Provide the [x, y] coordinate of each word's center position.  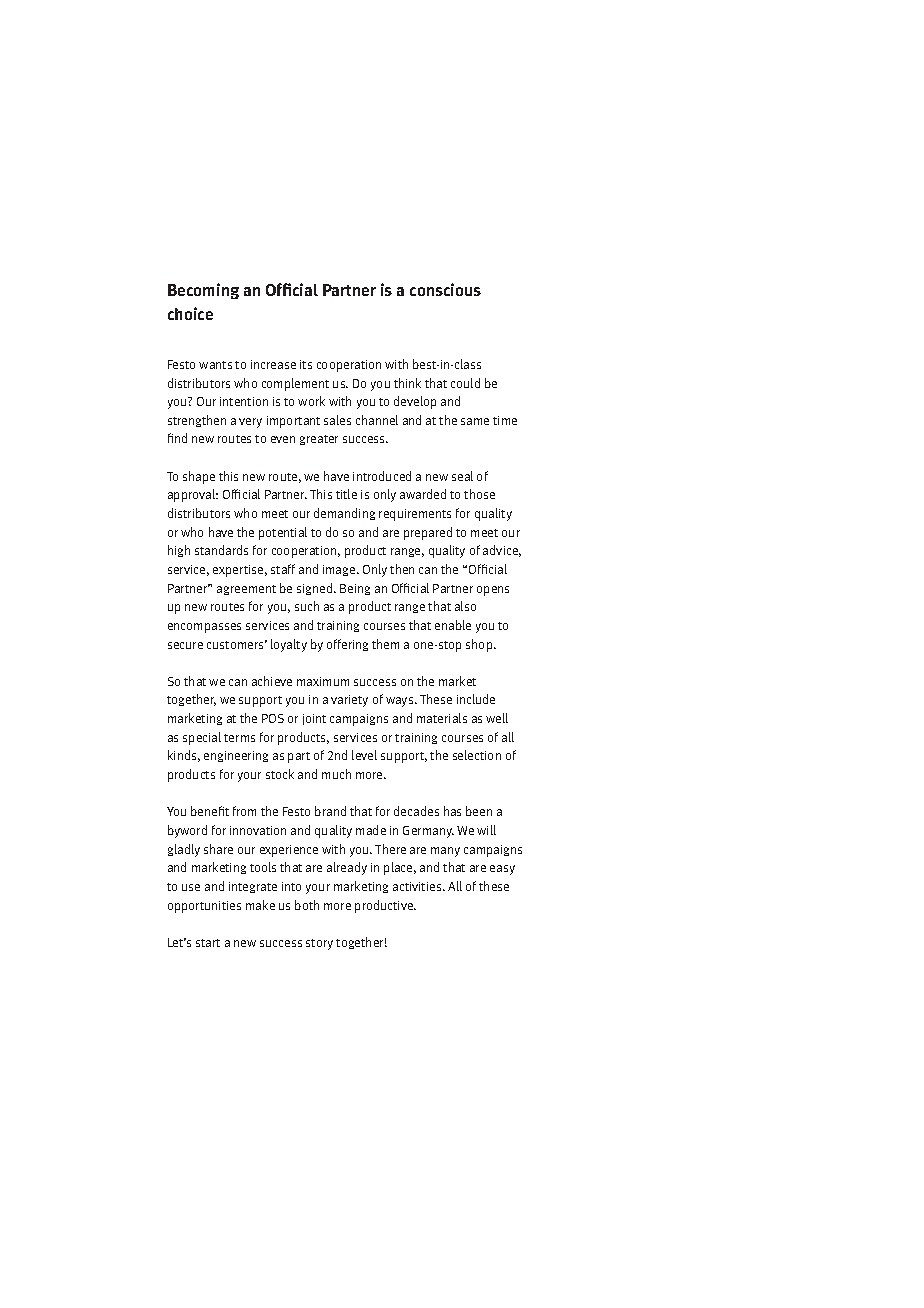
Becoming [203, 291]
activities [418, 886]
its [306, 364]
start [208, 943]
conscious [445, 289]
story [319, 944]
